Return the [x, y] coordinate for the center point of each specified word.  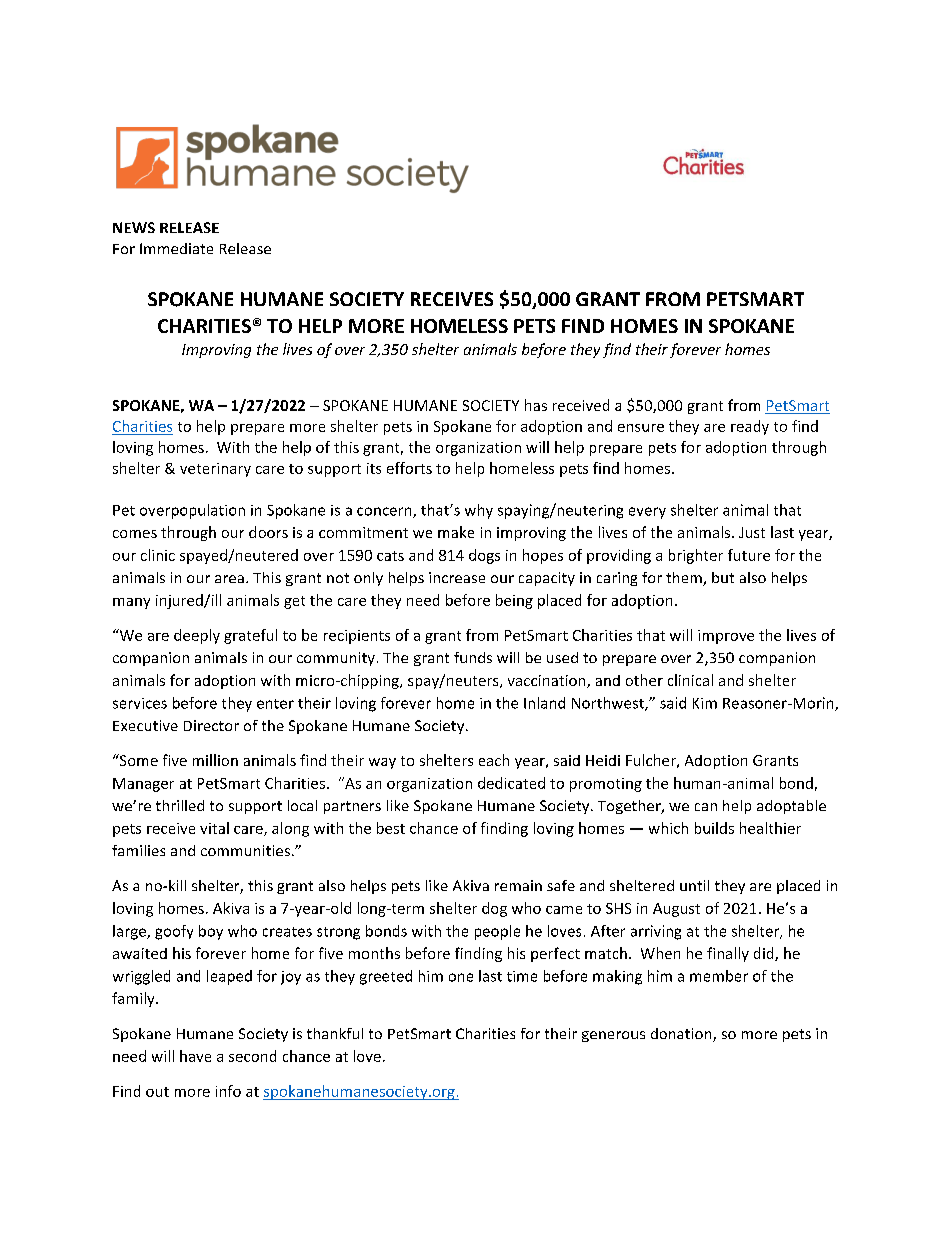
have [195, 1056]
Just [752, 532]
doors [268, 532]
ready [750, 427]
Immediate [176, 248]
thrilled [180, 805]
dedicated [511, 783]
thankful [335, 1033]
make [456, 532]
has [536, 405]
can [706, 807]
